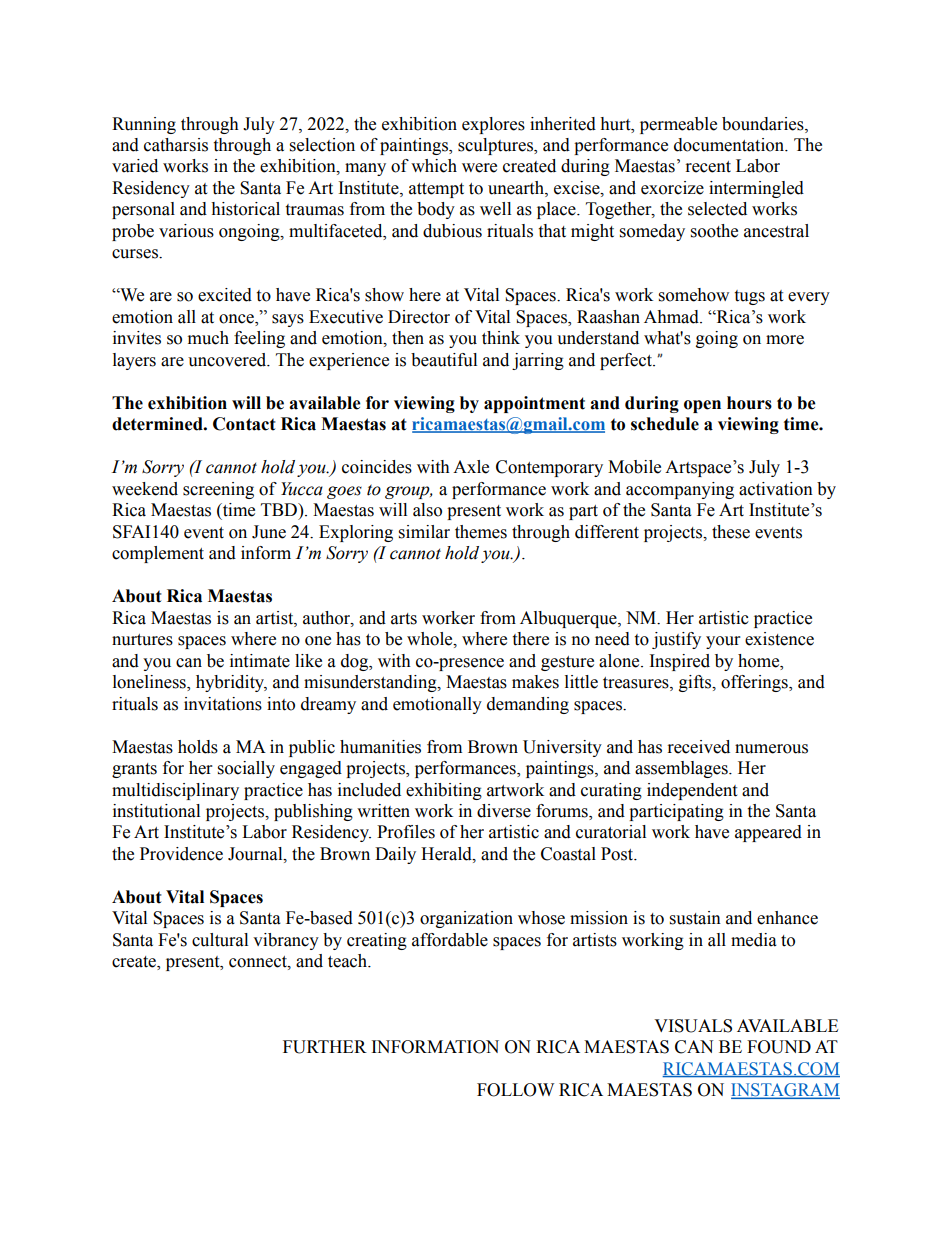 The image size is (952, 1233). Describe the element at coordinates (444, 791) in the document. I see `exhibiting` at that location.
